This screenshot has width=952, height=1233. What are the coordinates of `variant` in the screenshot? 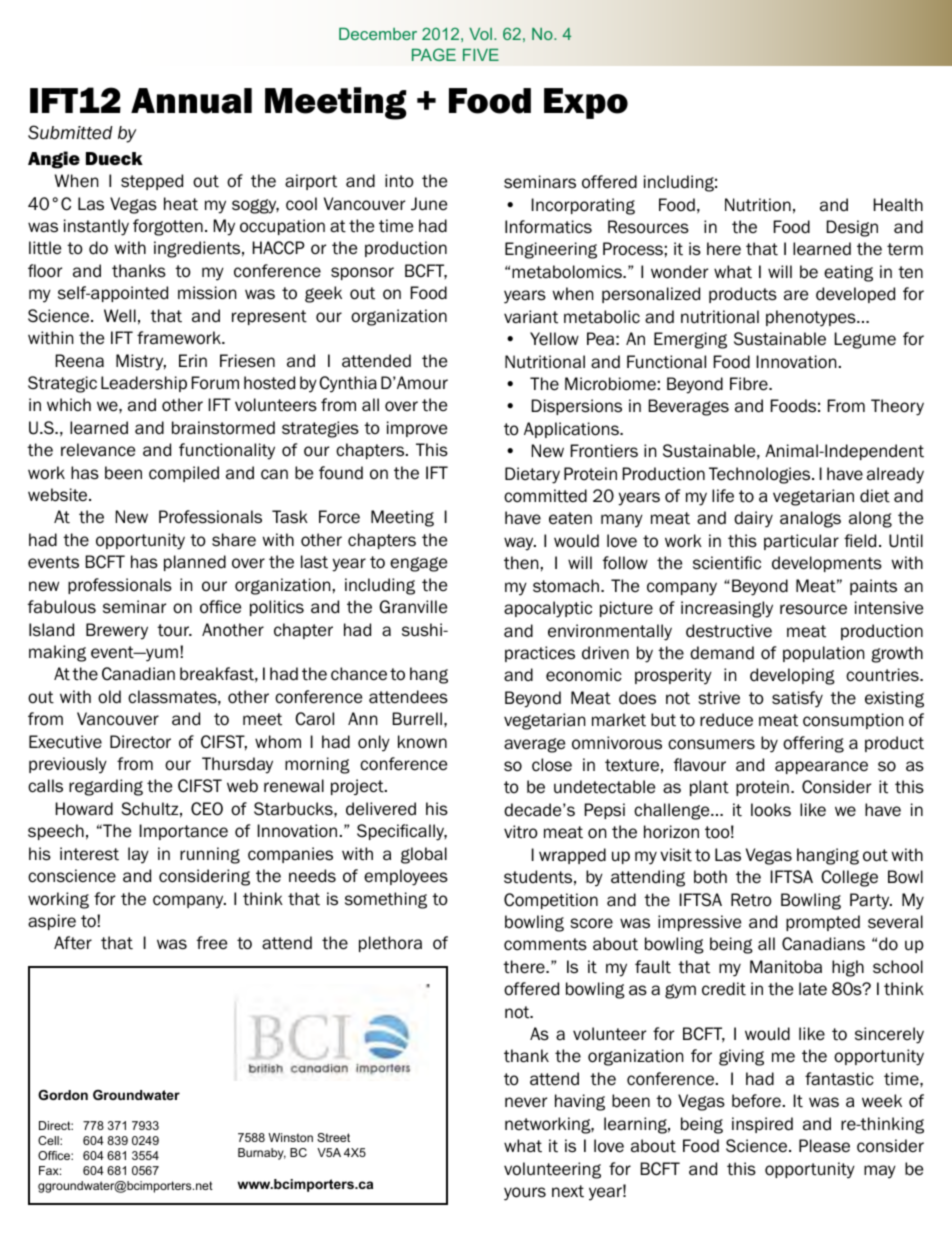 It's located at (531, 317).
